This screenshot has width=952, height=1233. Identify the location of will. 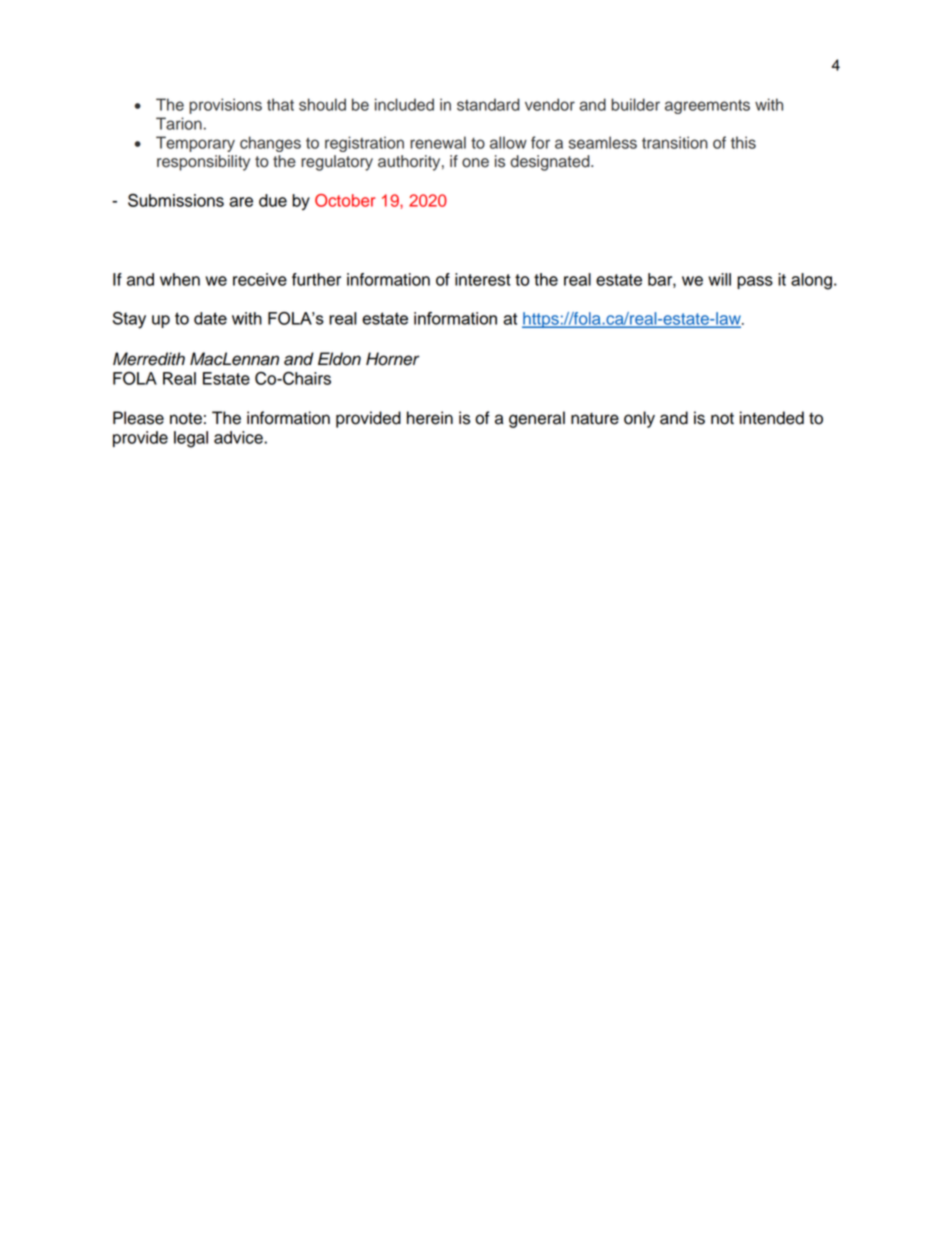
(719, 279).
